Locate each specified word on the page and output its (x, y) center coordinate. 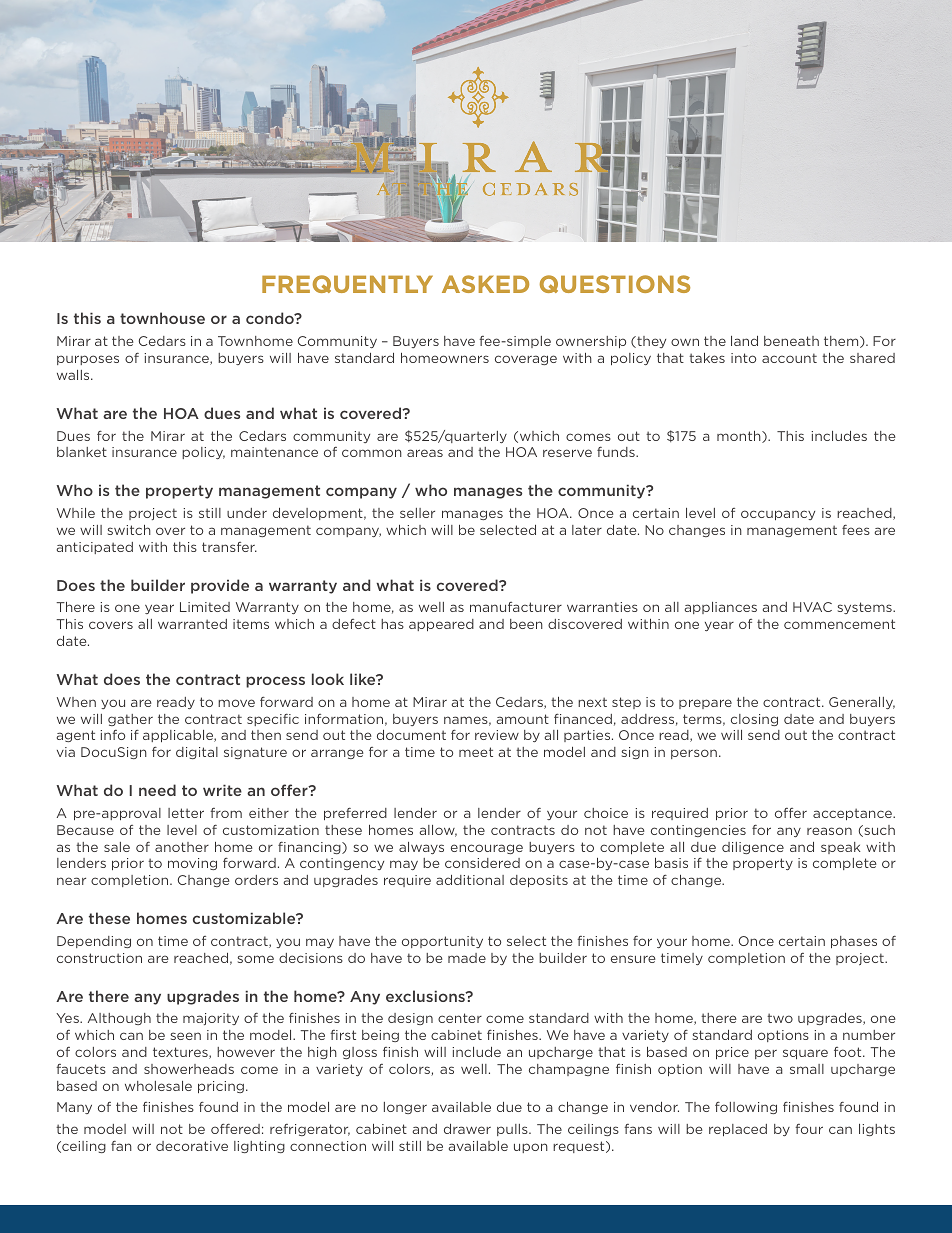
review (497, 735)
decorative (192, 1146)
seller (417, 513)
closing (754, 720)
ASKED (485, 284)
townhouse (162, 318)
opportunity (442, 942)
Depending (94, 942)
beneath (791, 341)
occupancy (778, 515)
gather (130, 720)
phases (854, 942)
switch (129, 530)
